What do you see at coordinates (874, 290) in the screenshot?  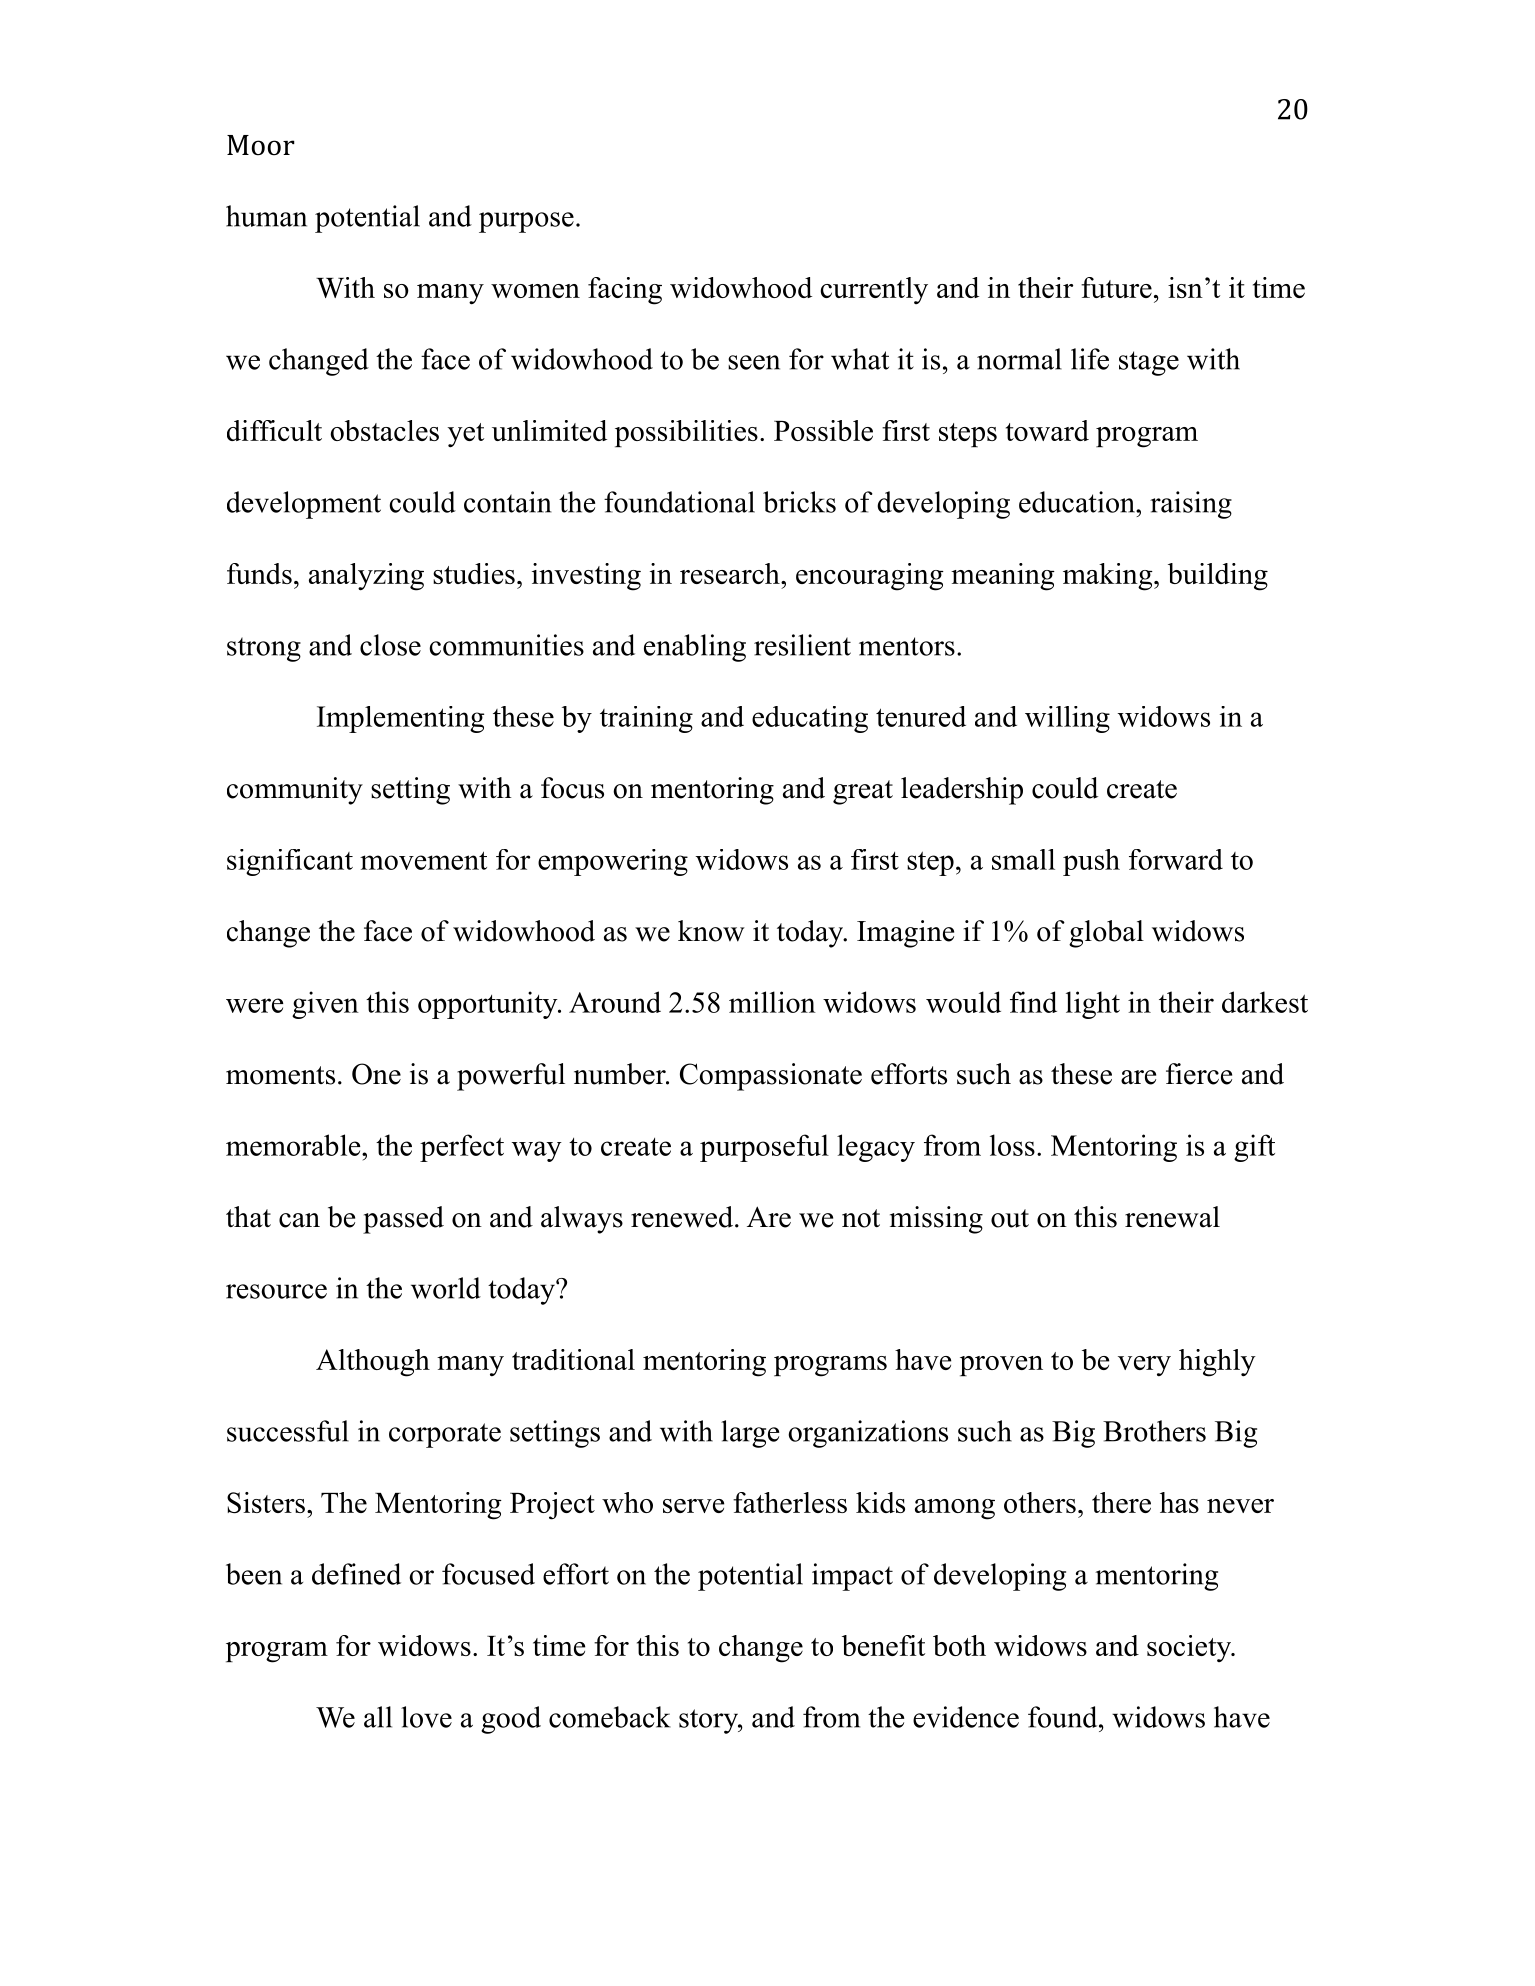 I see `currently` at bounding box center [874, 290].
